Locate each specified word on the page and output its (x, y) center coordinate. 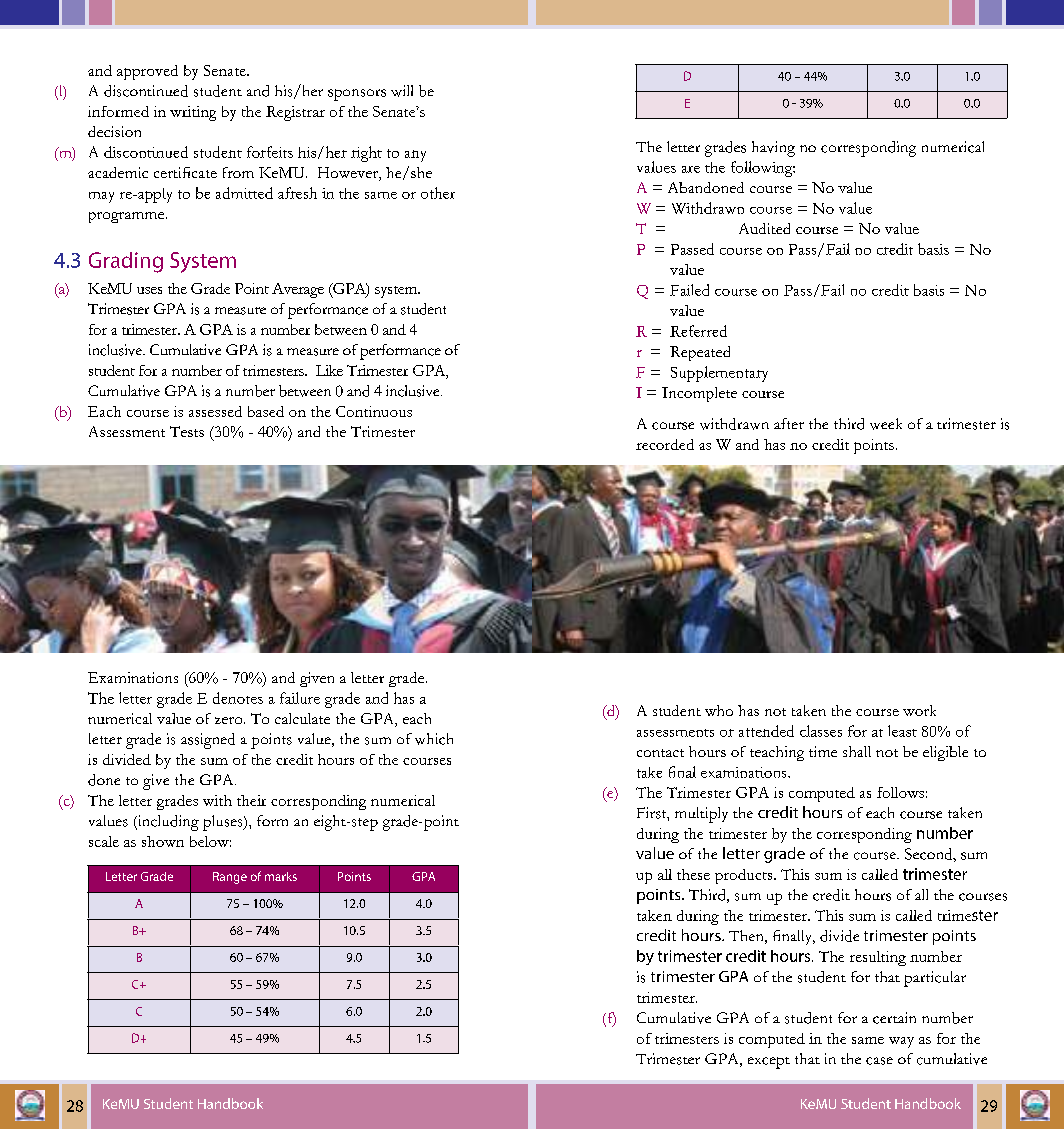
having (773, 149)
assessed (215, 411)
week (886, 424)
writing (193, 113)
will (402, 91)
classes (821, 731)
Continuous (374, 411)
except (769, 1063)
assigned (208, 741)
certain (894, 1018)
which (434, 739)
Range (230, 878)
